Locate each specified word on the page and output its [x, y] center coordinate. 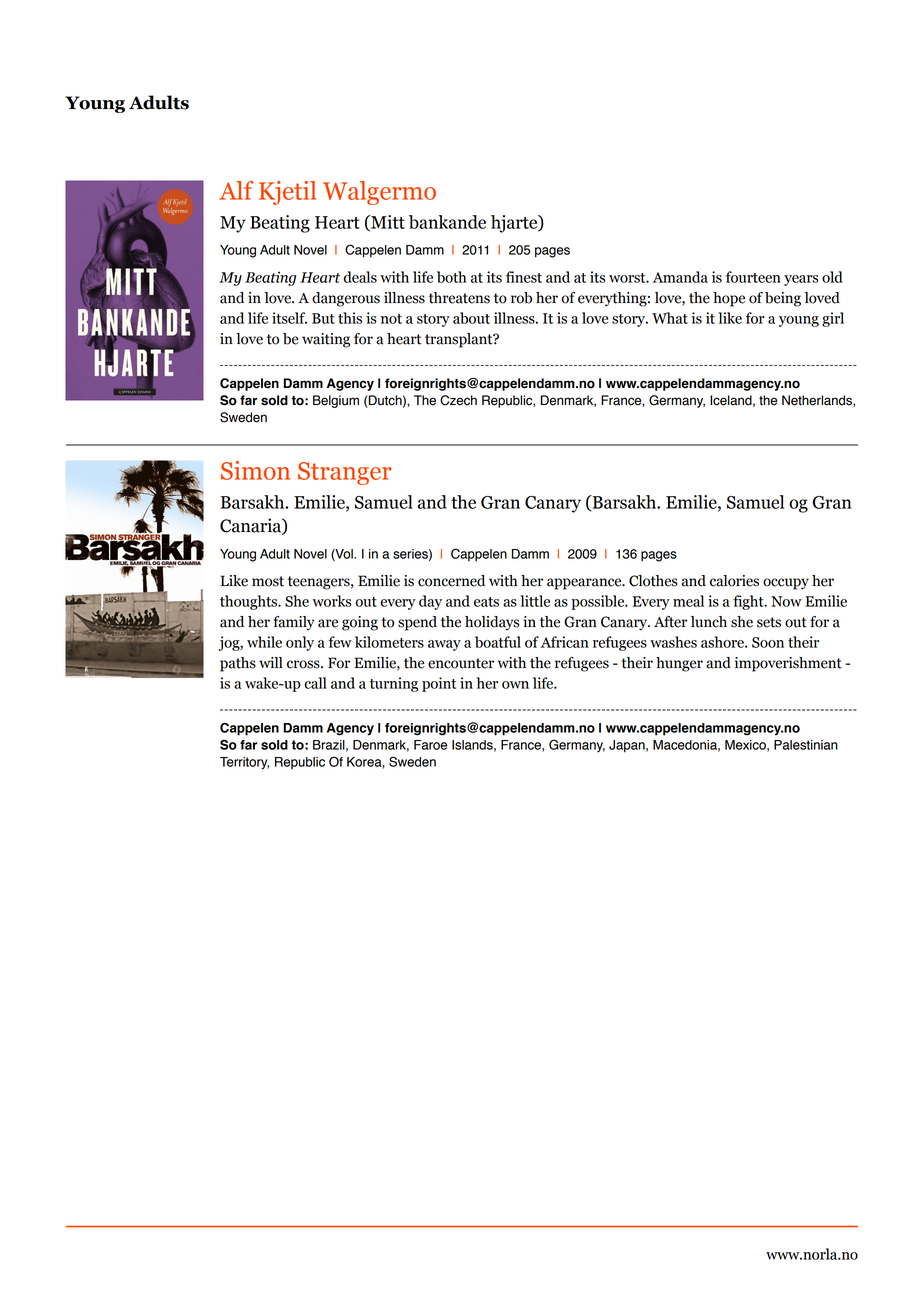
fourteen [753, 277]
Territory [244, 763]
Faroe [430, 745]
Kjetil [287, 193]
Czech [458, 400]
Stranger [345, 473]
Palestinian [806, 745]
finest [524, 277]
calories [734, 581]
